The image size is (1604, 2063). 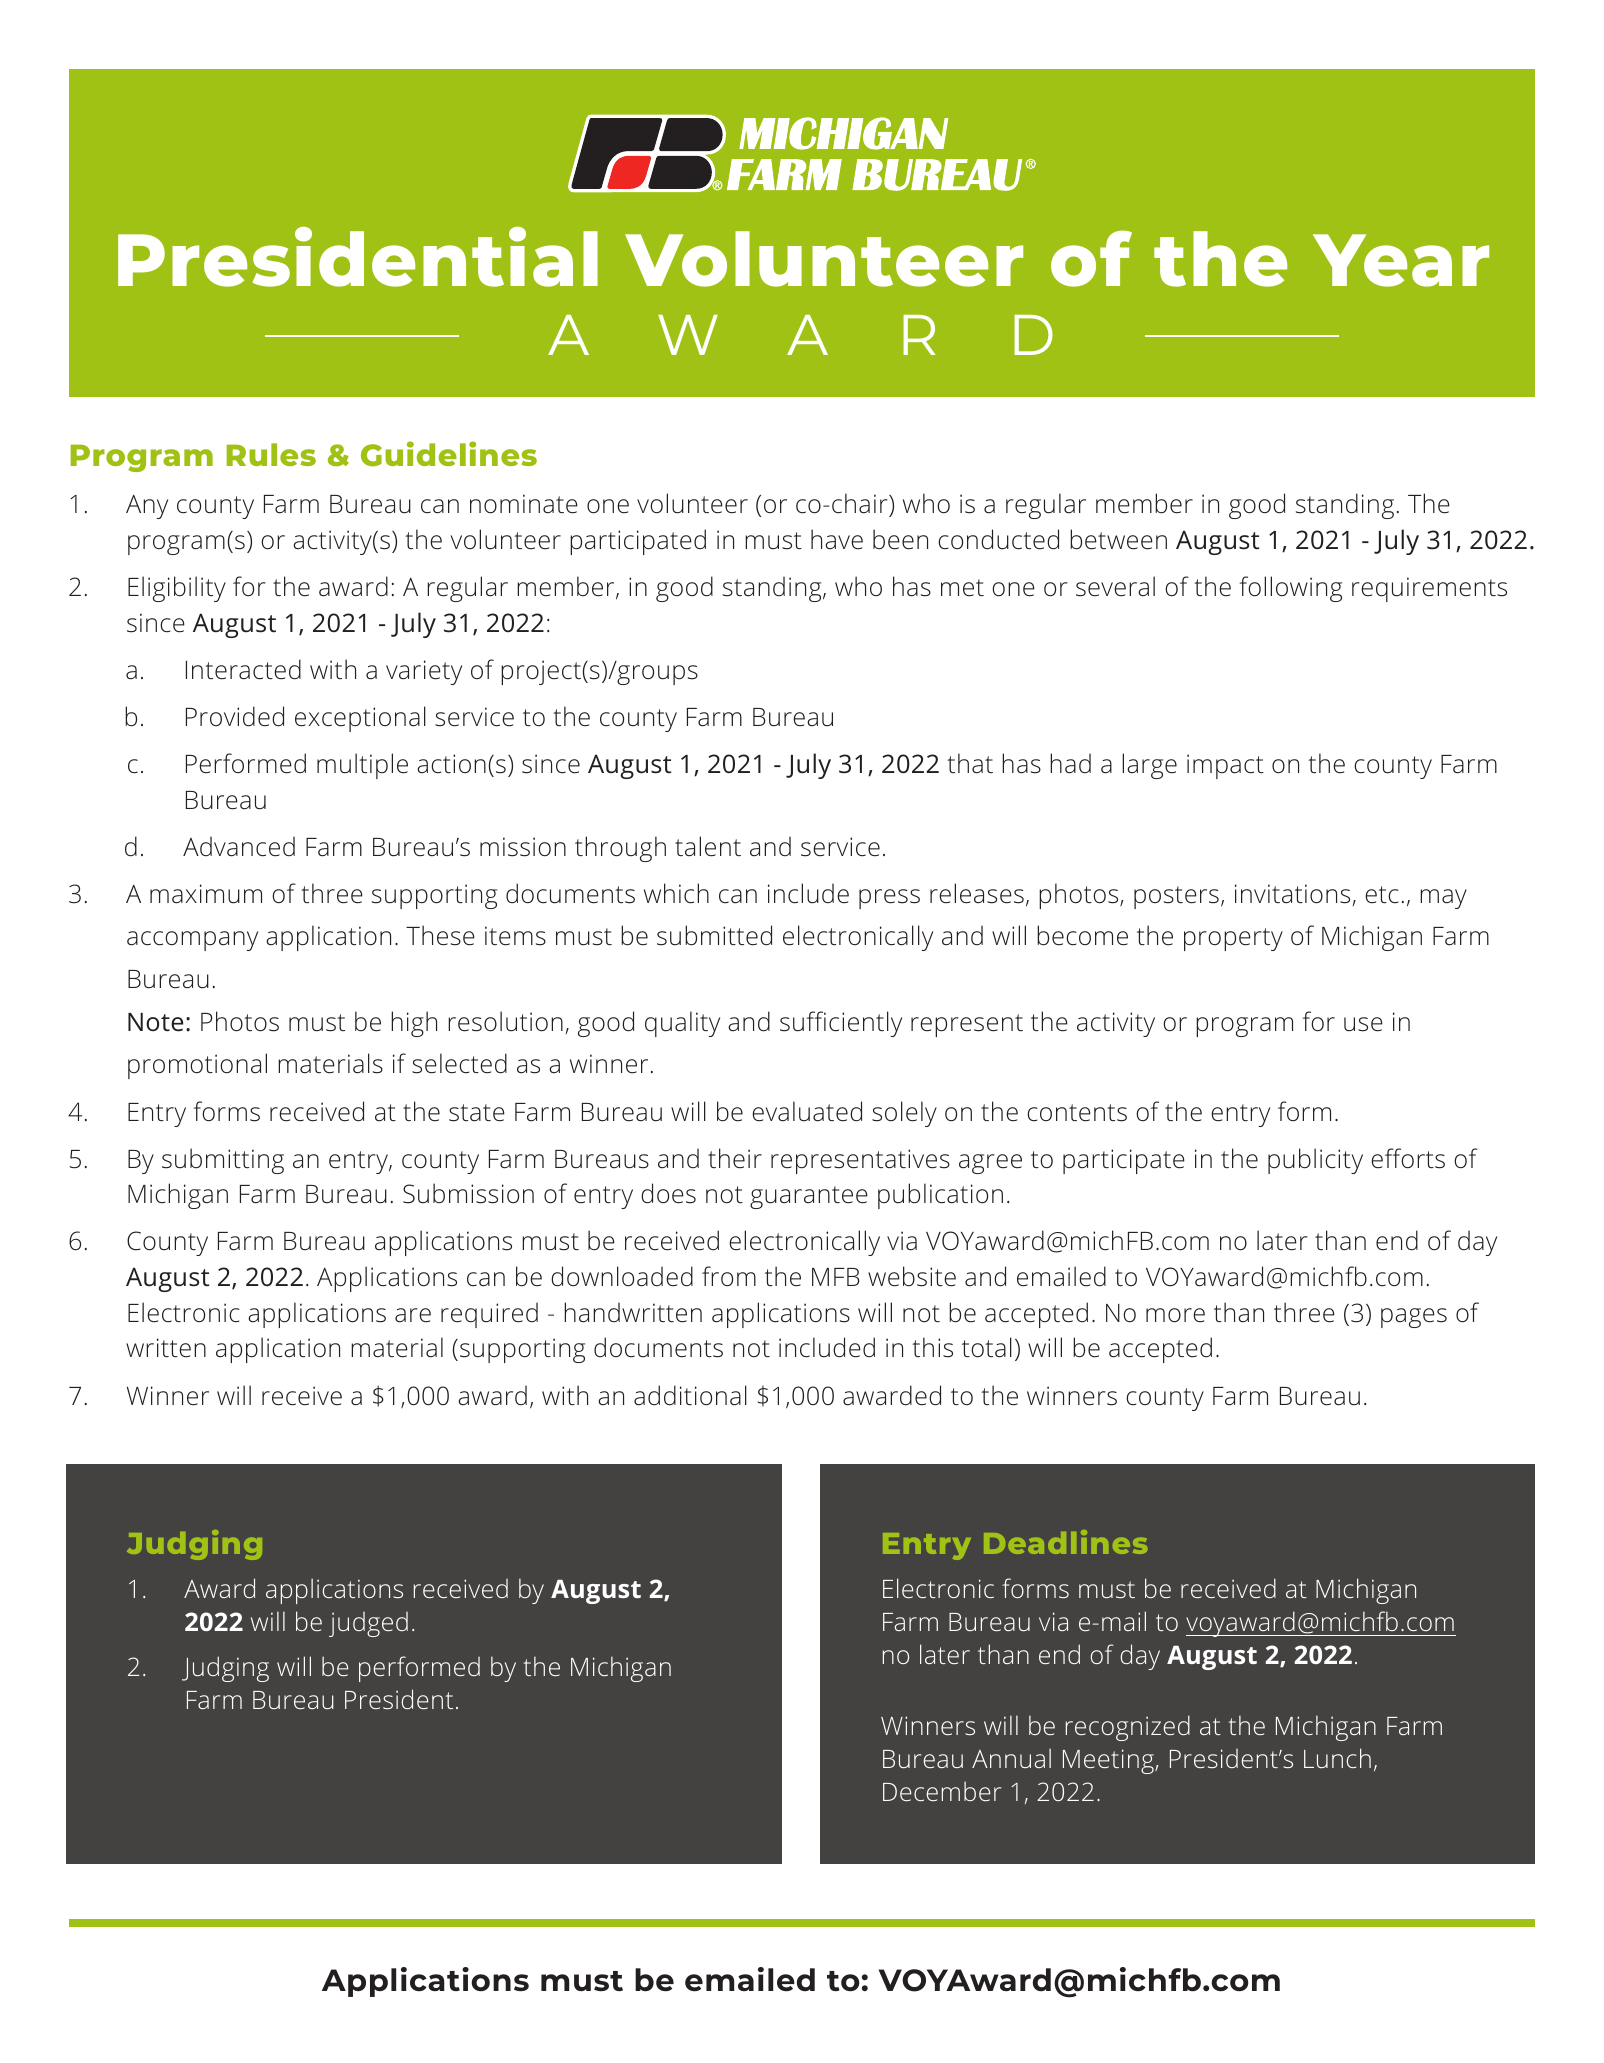 I want to click on have, so click(x=837, y=539).
